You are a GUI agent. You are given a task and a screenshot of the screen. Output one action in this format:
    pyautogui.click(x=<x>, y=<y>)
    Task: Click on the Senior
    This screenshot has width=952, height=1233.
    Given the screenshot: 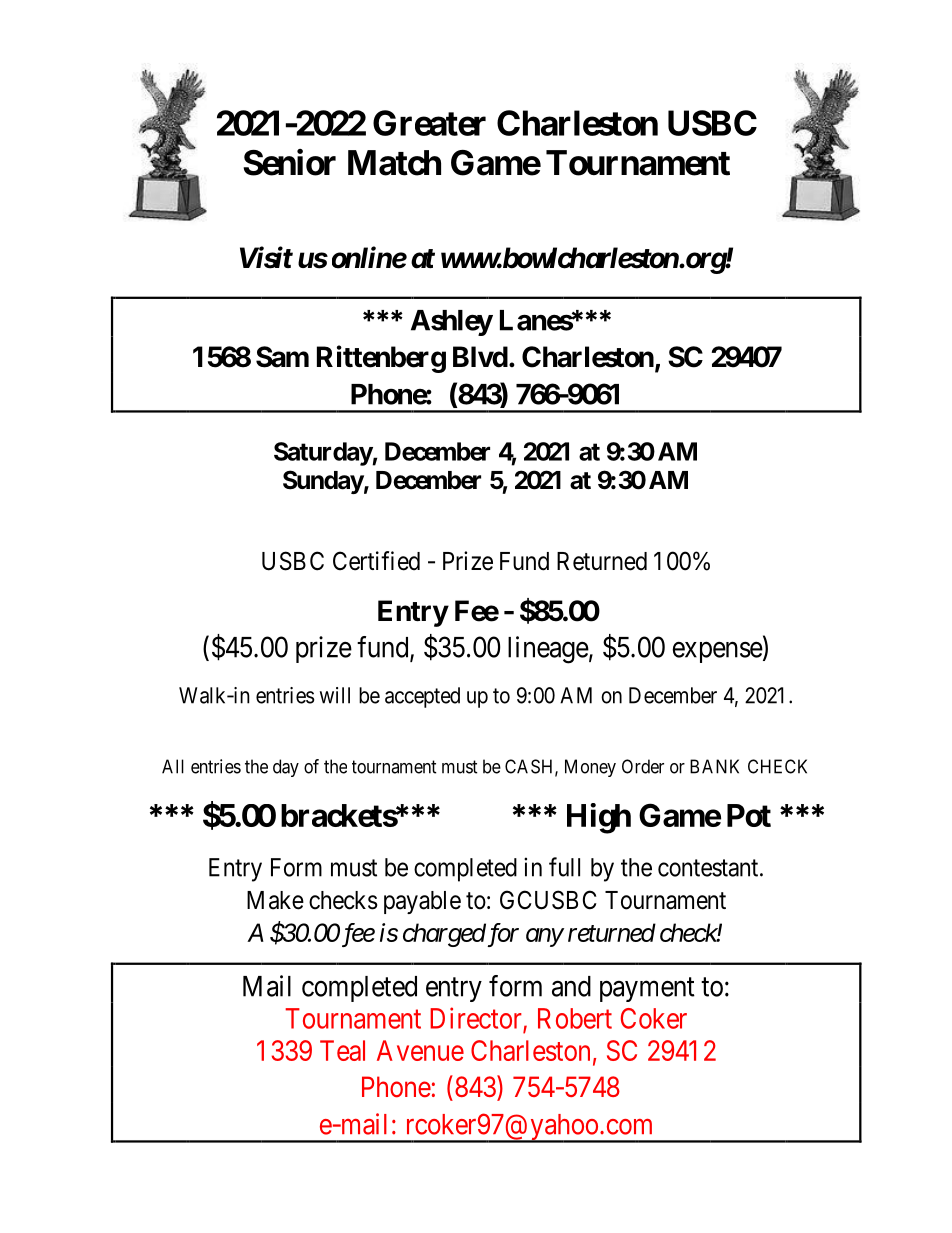 What is the action you would take?
    pyautogui.click(x=289, y=162)
